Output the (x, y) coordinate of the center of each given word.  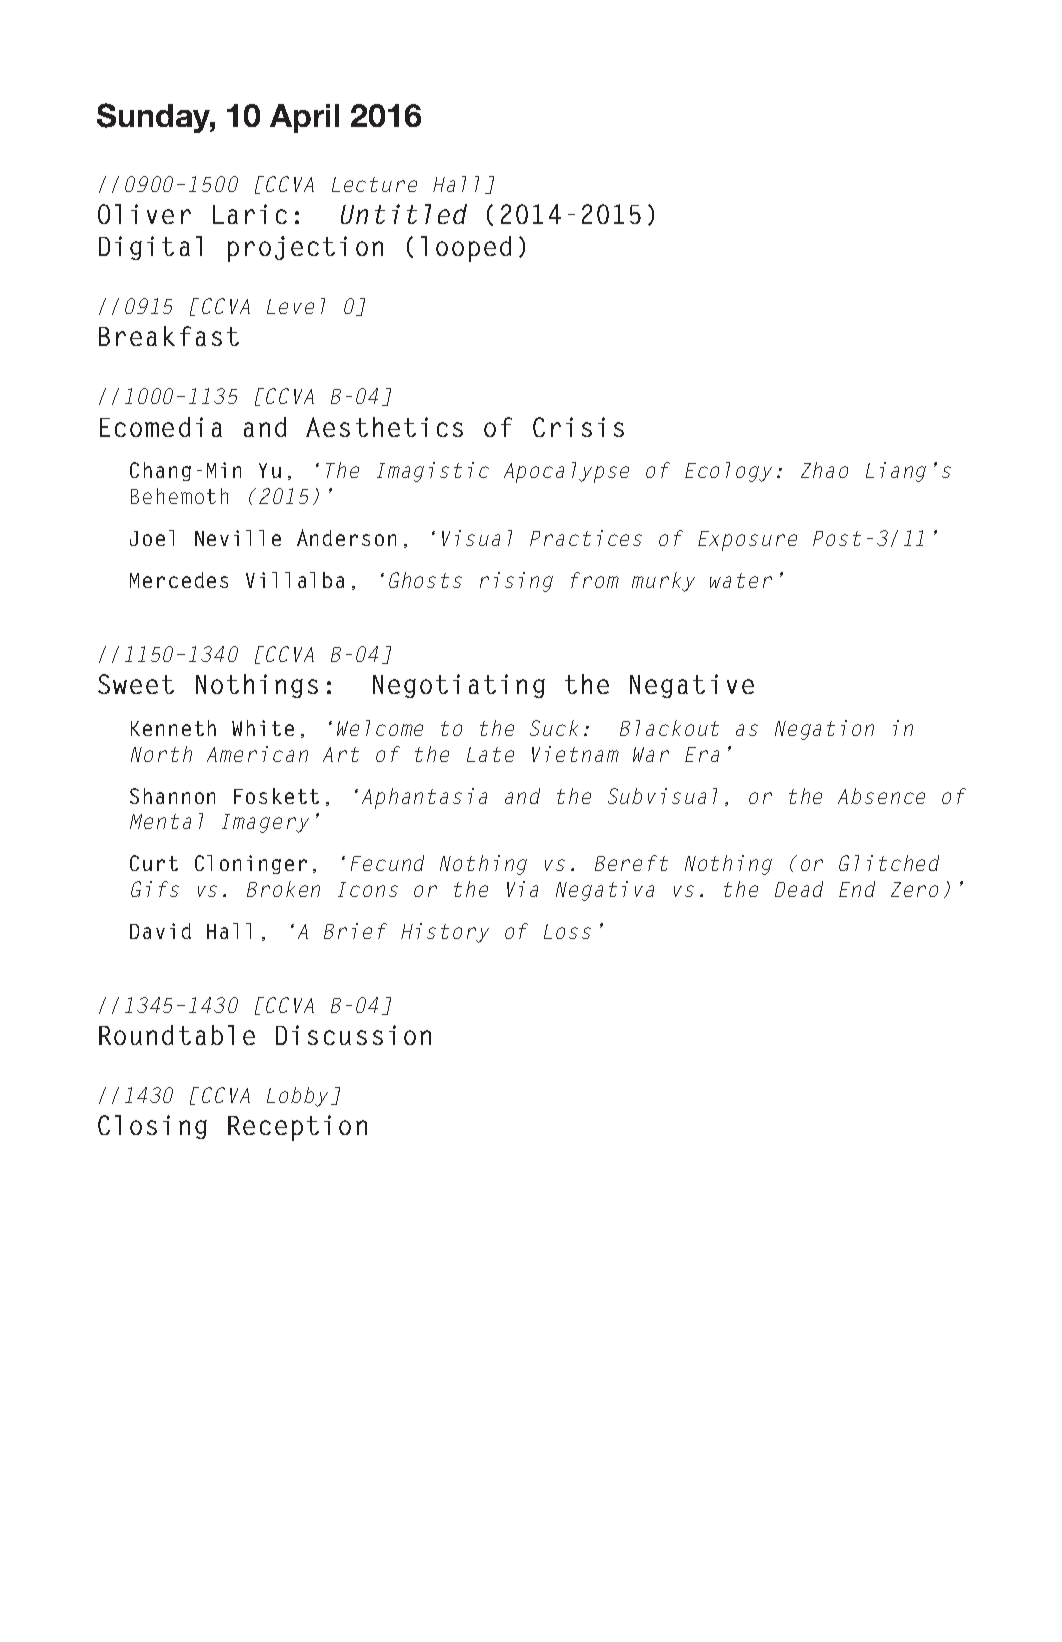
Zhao (824, 470)
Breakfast (169, 336)
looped (466, 249)
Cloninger (251, 864)
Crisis (578, 427)
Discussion (353, 1035)
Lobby (297, 1097)
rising (516, 582)
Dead (799, 889)
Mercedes (179, 580)
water (741, 580)
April (304, 118)
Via (522, 889)
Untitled (404, 214)
